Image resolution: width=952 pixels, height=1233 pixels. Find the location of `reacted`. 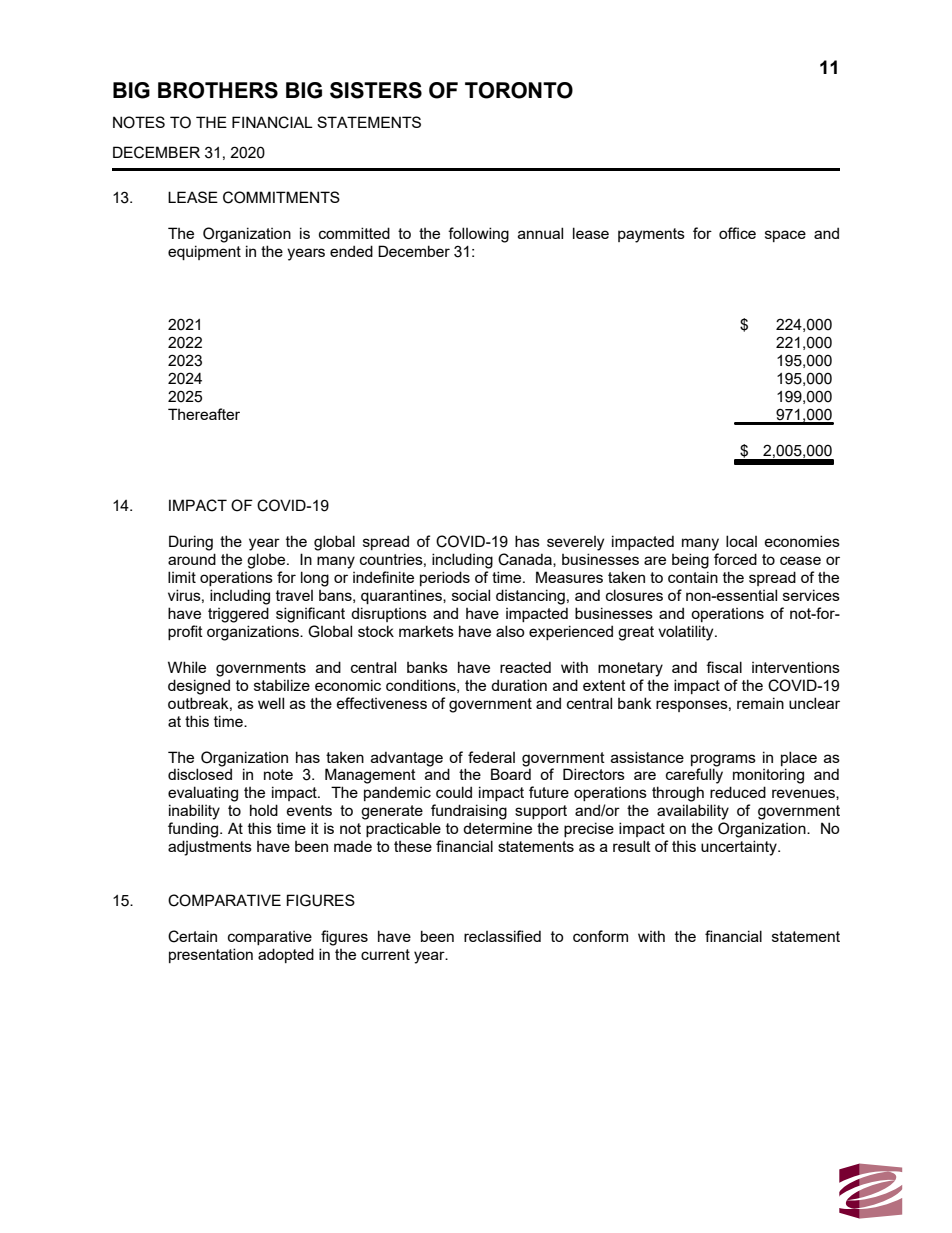

reacted is located at coordinates (525, 667).
